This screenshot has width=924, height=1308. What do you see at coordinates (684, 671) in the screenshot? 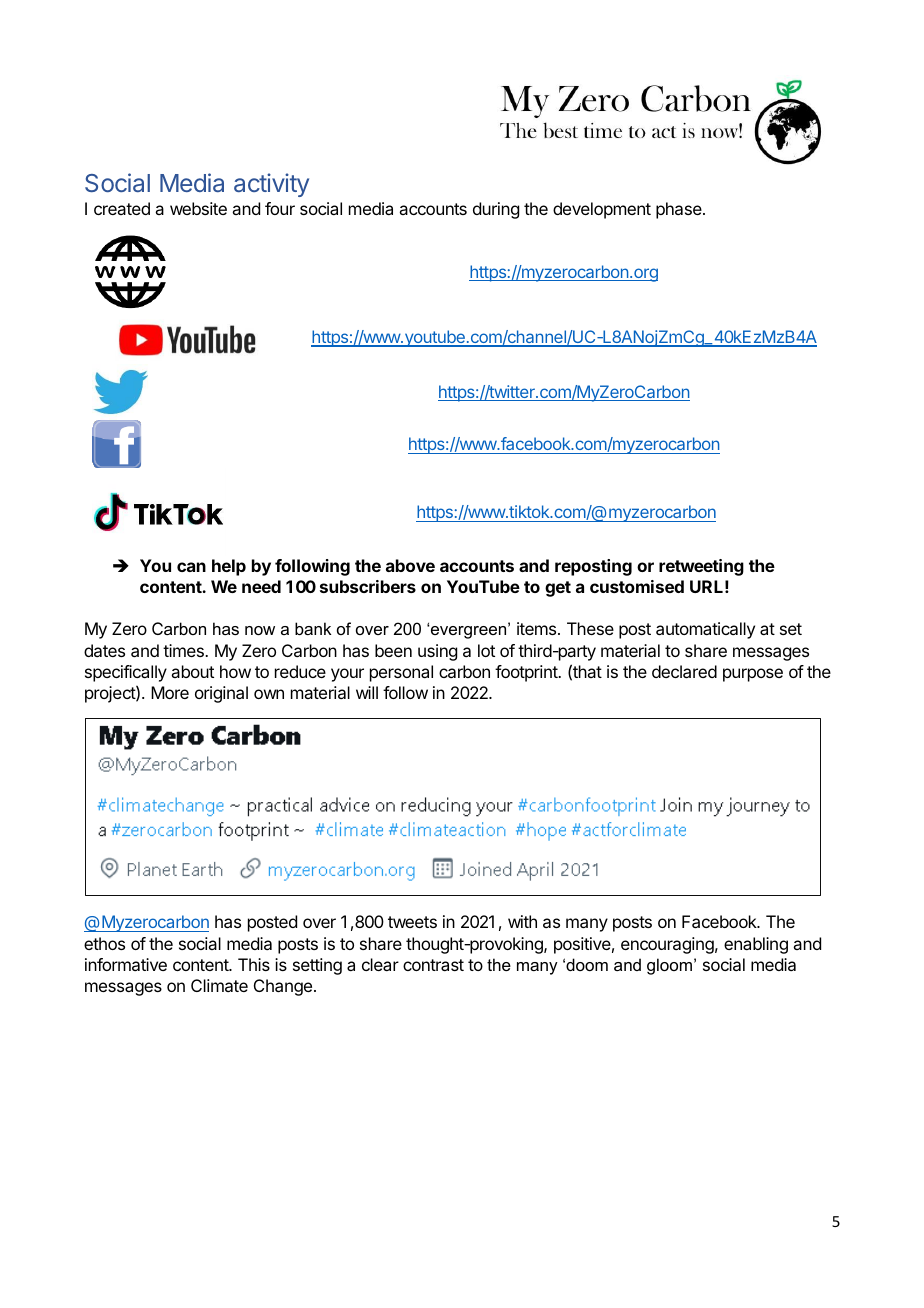
I see `declared` at bounding box center [684, 671].
